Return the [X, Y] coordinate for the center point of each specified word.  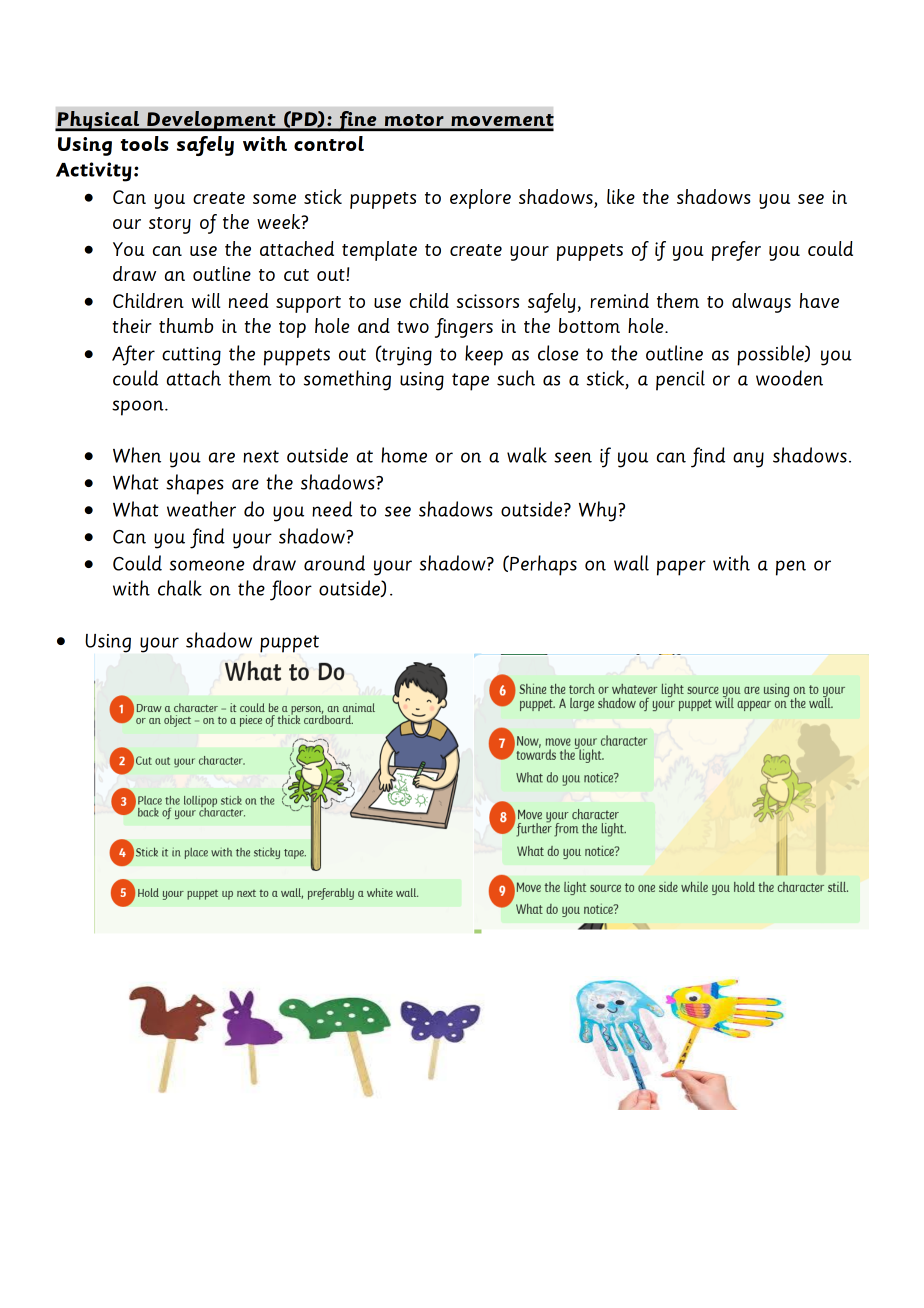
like [621, 196]
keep [484, 355]
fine [357, 121]
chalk [180, 588]
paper [681, 568]
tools [144, 143]
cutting [191, 356]
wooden [789, 378]
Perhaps [542, 565]
